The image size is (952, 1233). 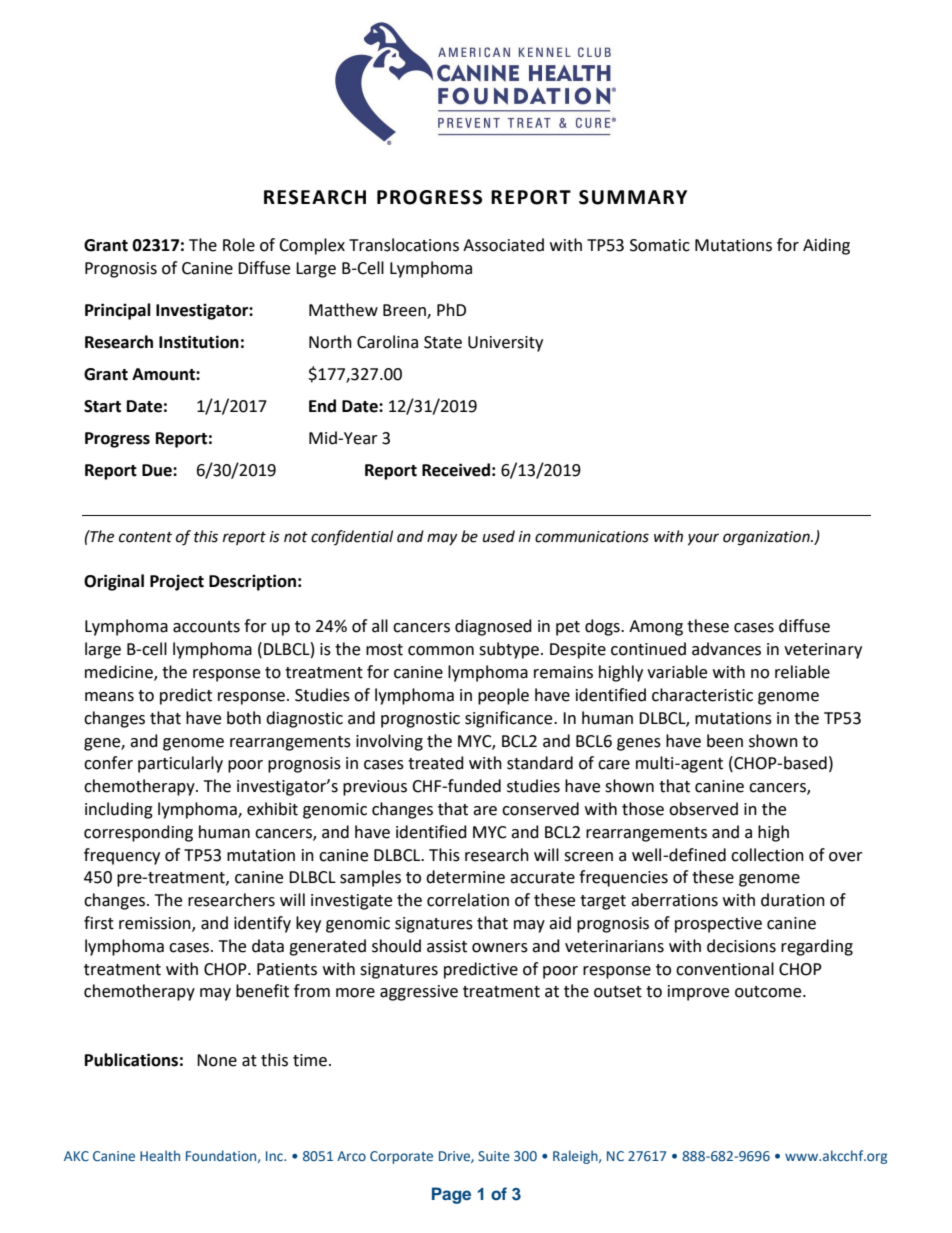 What do you see at coordinates (239, 245) in the screenshot?
I see `Role` at bounding box center [239, 245].
